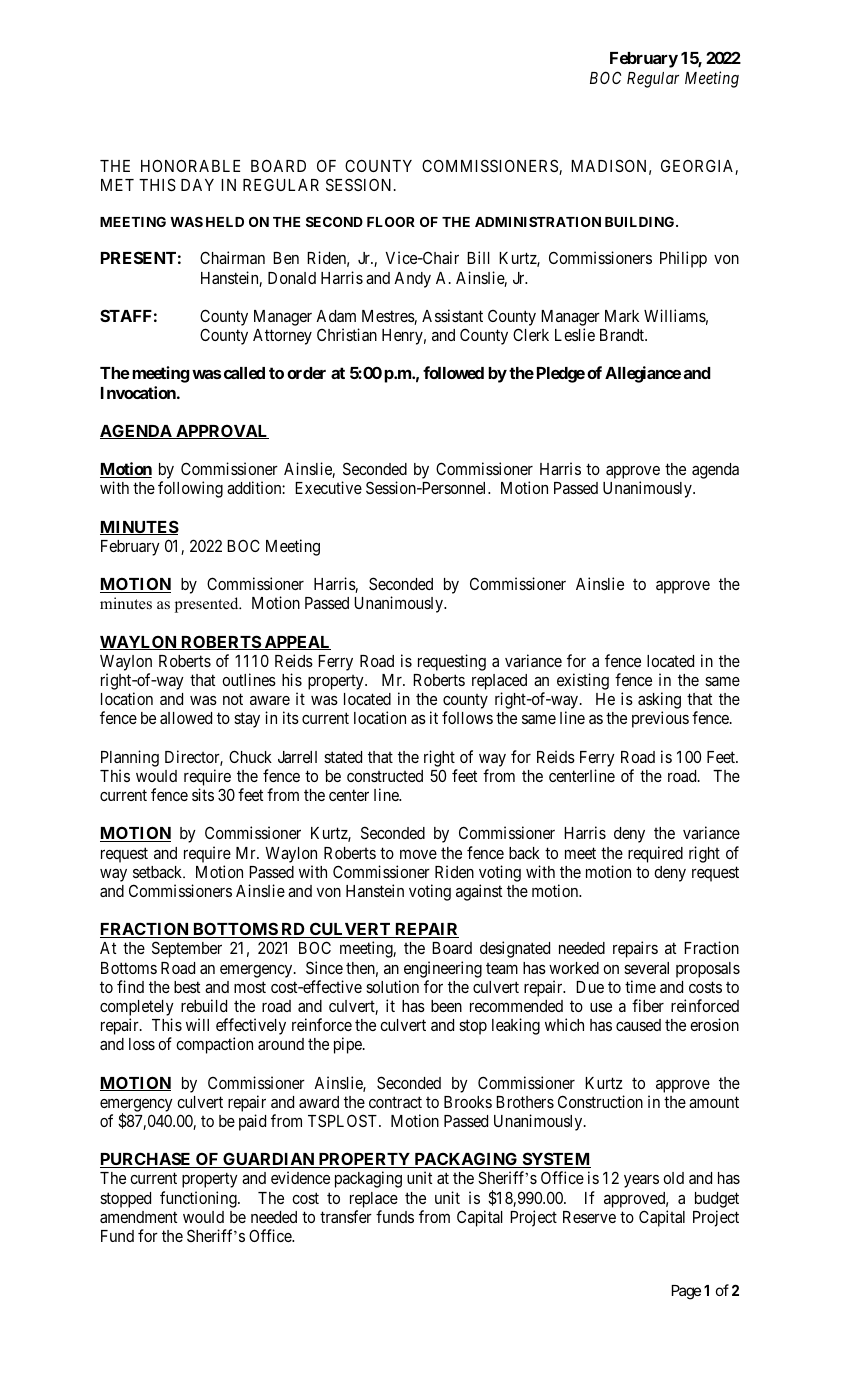  I want to click on DAY, so click(197, 185).
